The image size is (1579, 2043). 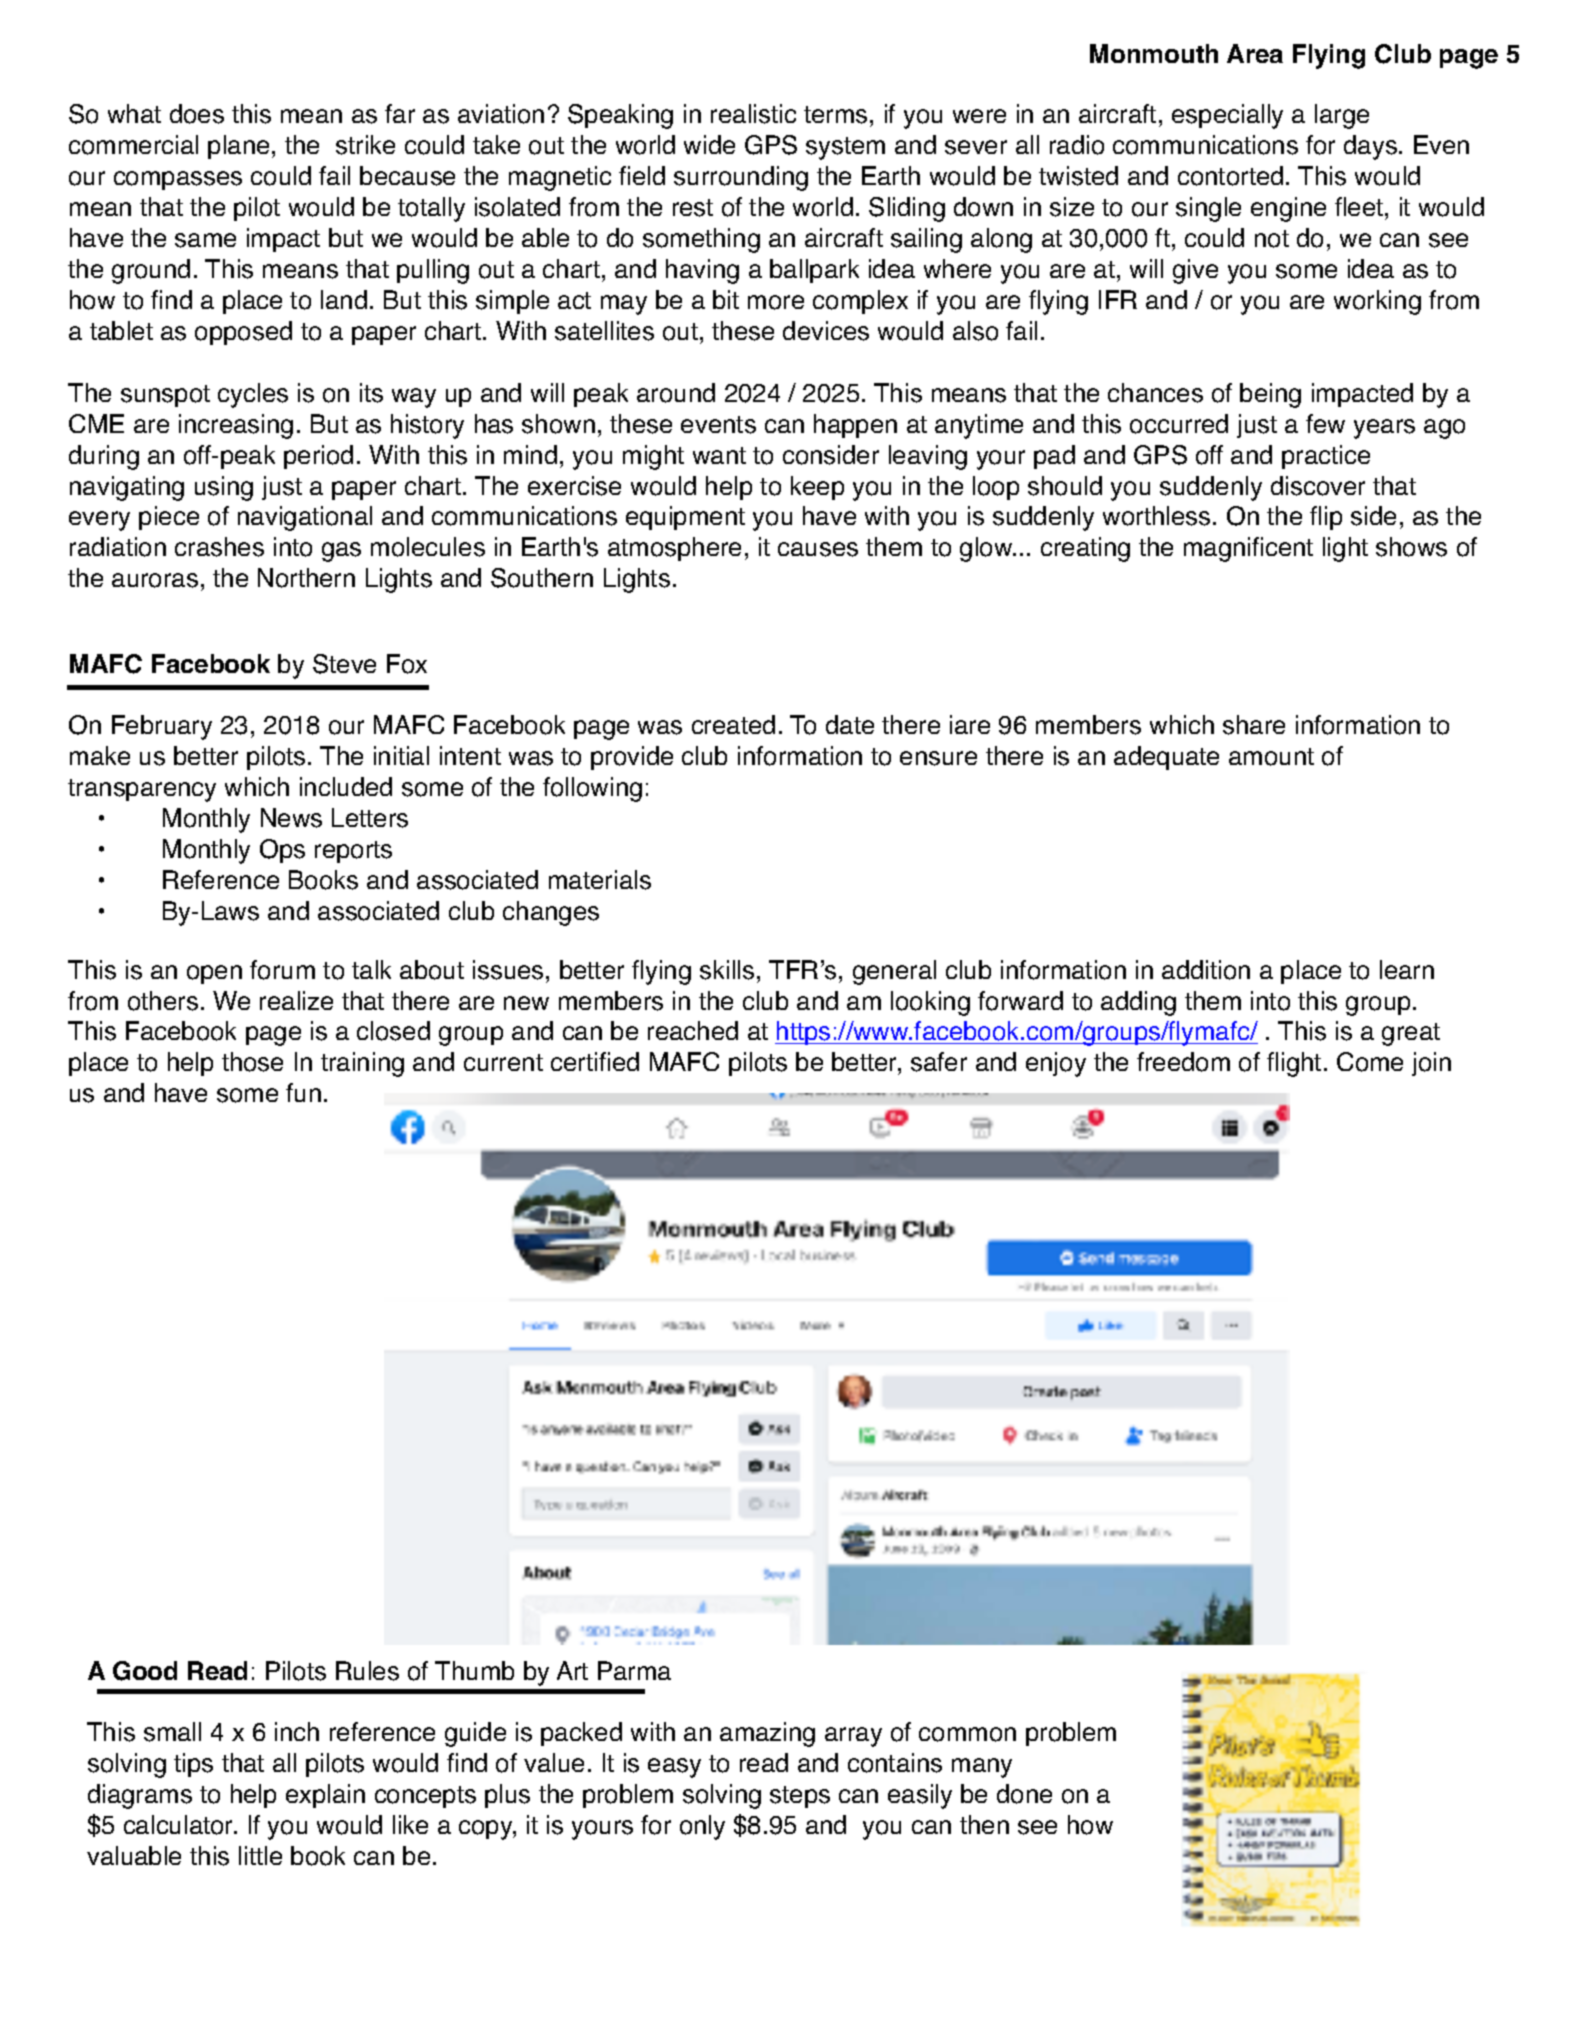 I want to click on Steve, so click(x=344, y=664).
